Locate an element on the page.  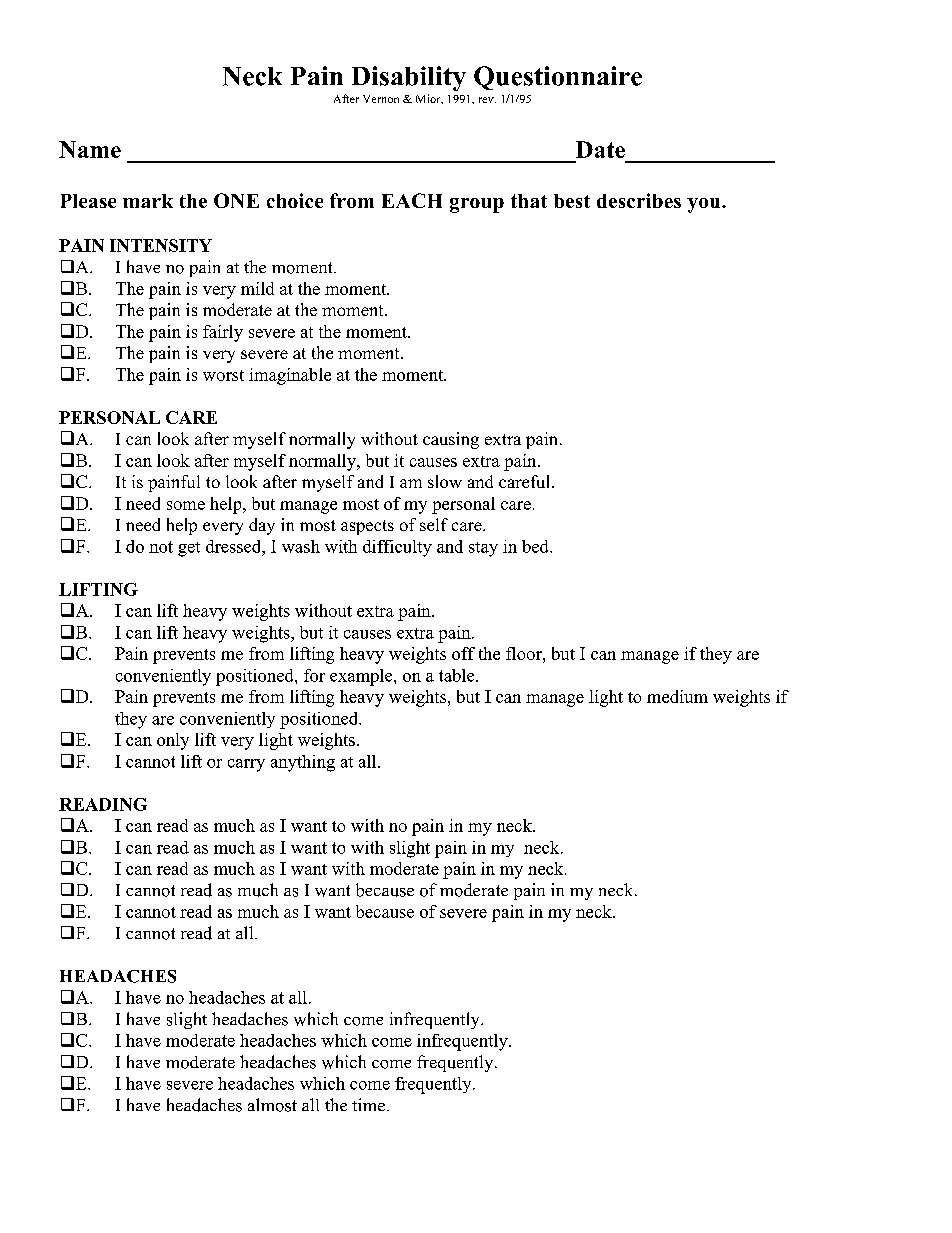
Vernon is located at coordinates (381, 99).
